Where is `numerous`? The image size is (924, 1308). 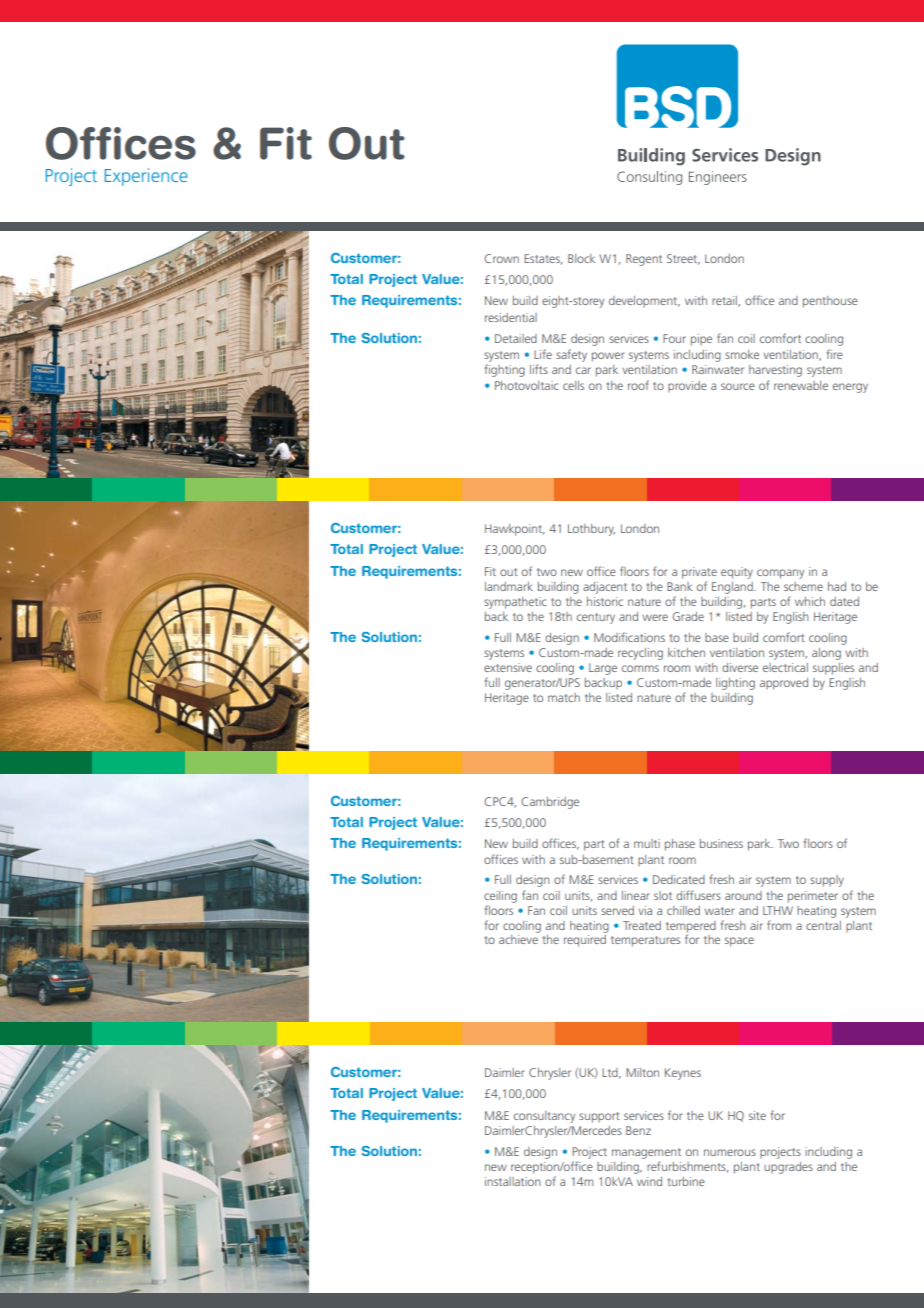
numerous is located at coordinates (730, 1152).
